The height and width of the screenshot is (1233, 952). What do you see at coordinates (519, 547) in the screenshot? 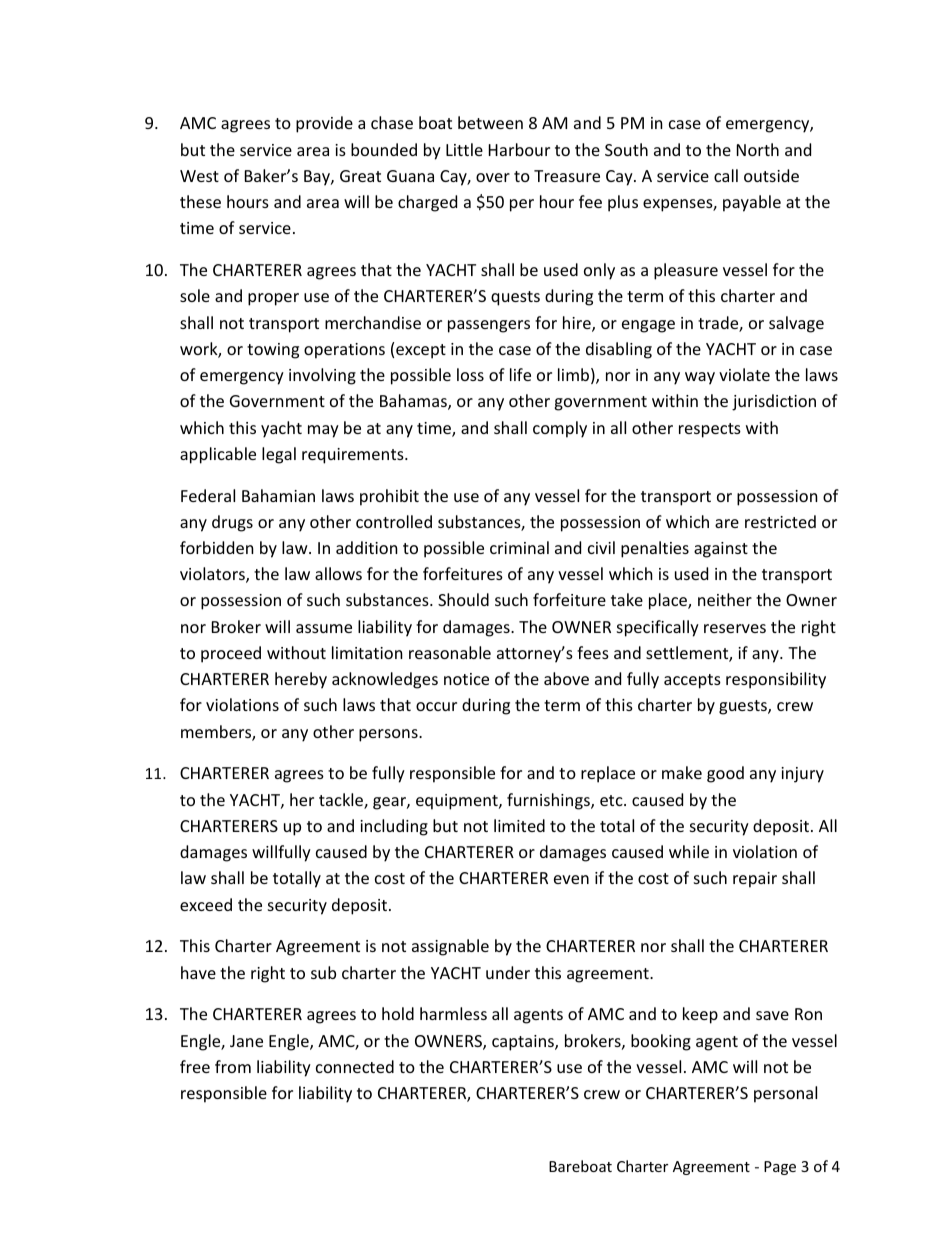
I see `criminal` at bounding box center [519, 547].
